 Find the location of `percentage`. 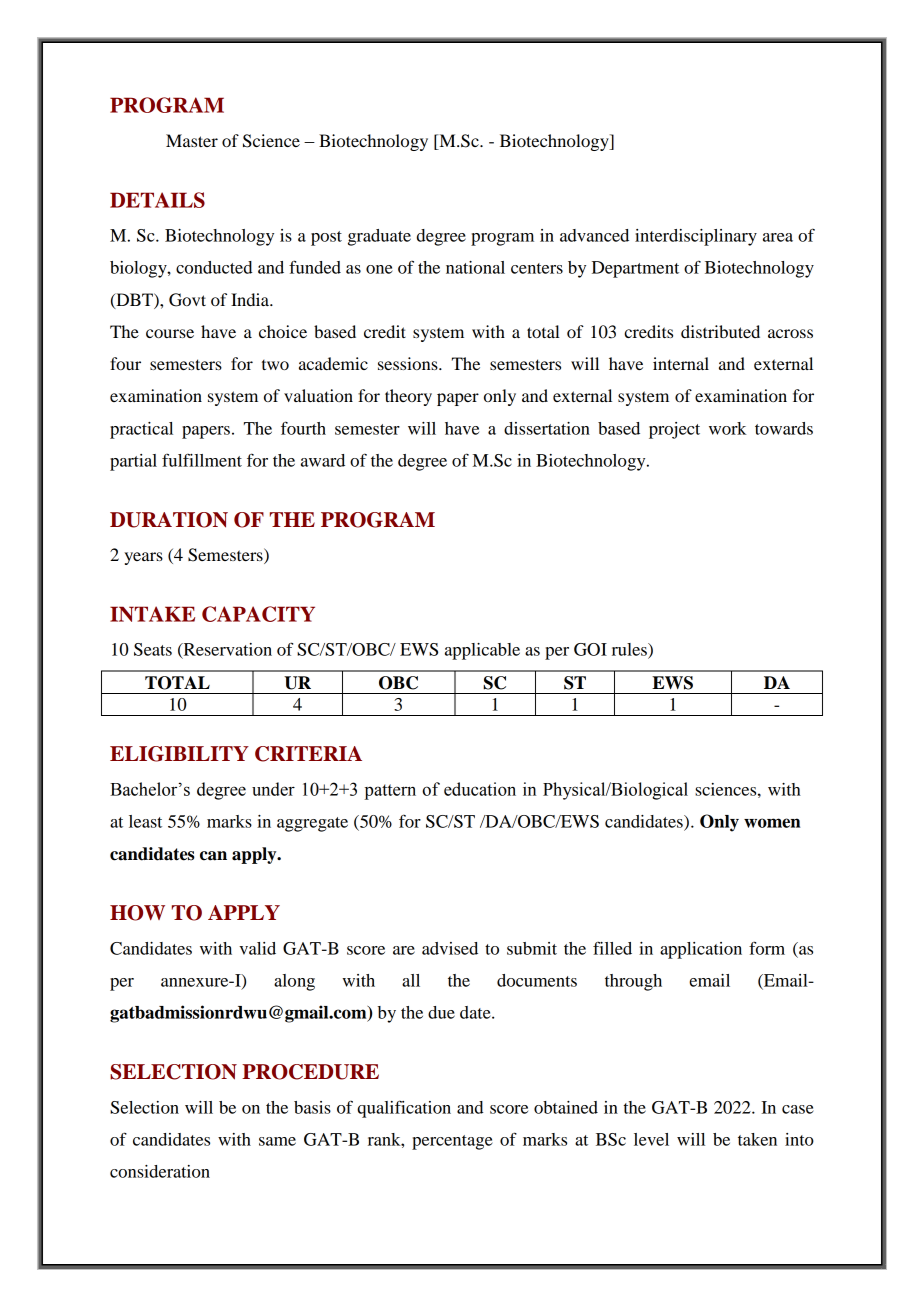

percentage is located at coordinates (452, 1142).
